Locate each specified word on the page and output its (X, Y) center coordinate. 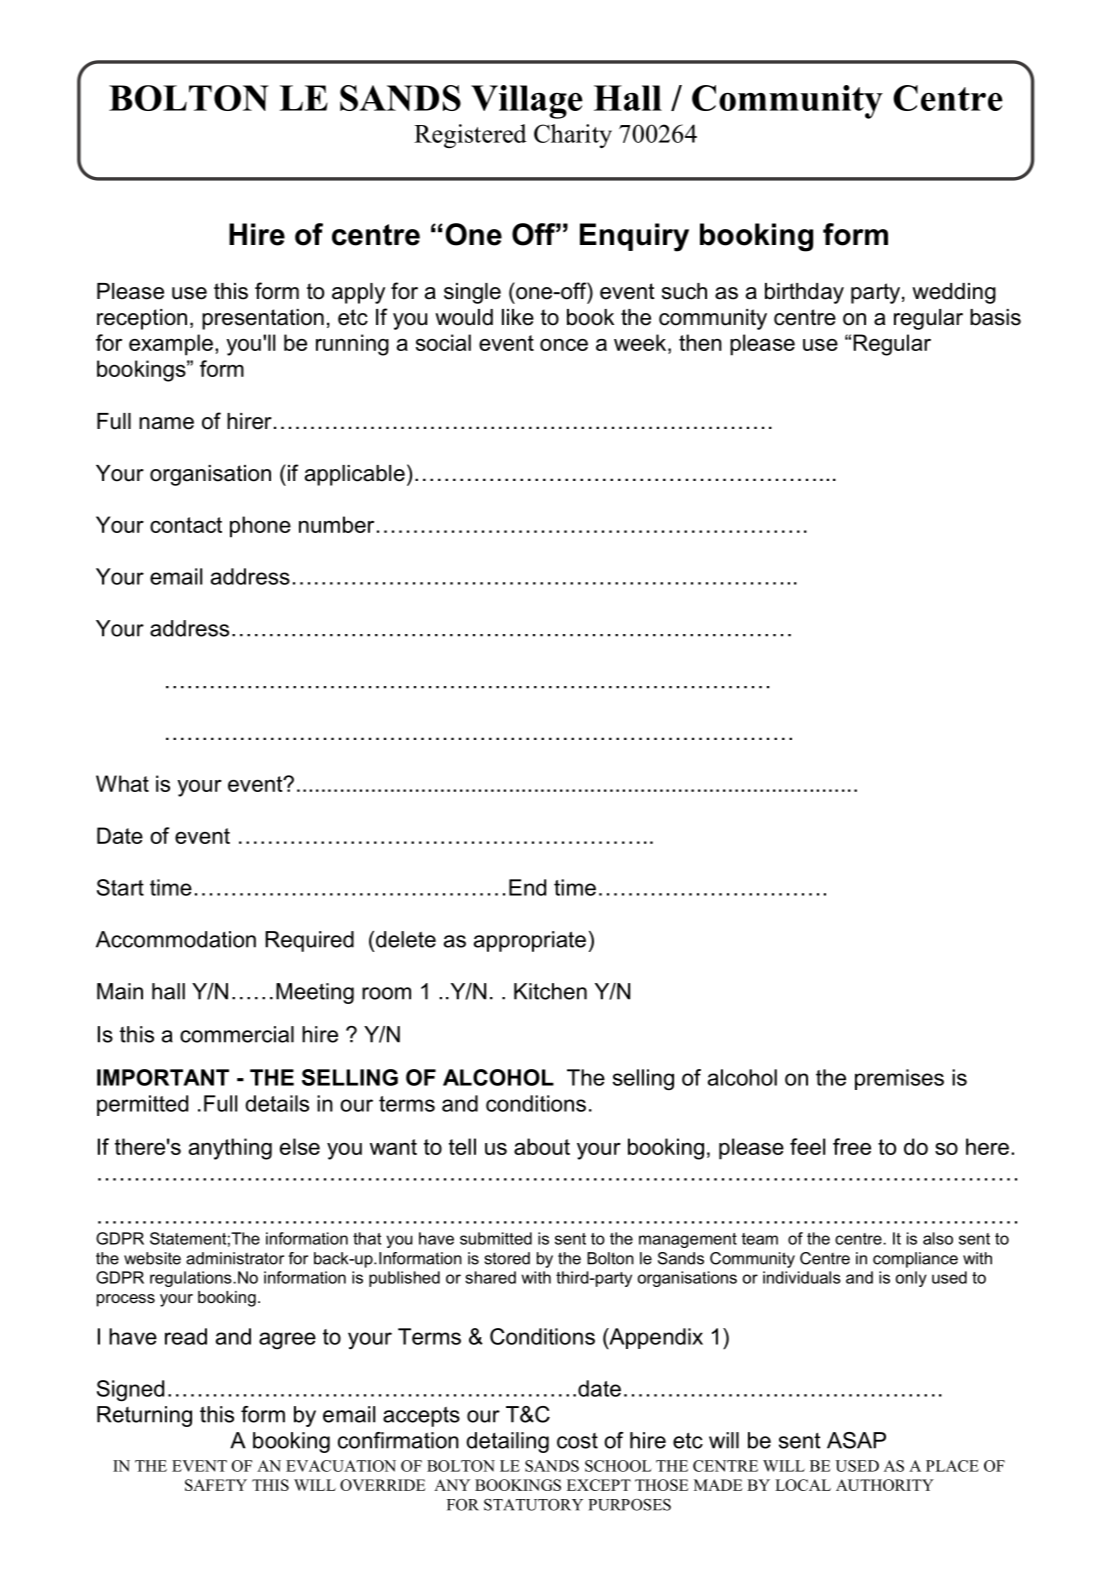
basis (995, 317)
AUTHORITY (885, 1485)
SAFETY (216, 1485)
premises (899, 1079)
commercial (237, 1034)
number (336, 524)
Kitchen (550, 991)
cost (577, 1441)
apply (358, 293)
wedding (954, 293)
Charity (573, 136)
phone (260, 527)
